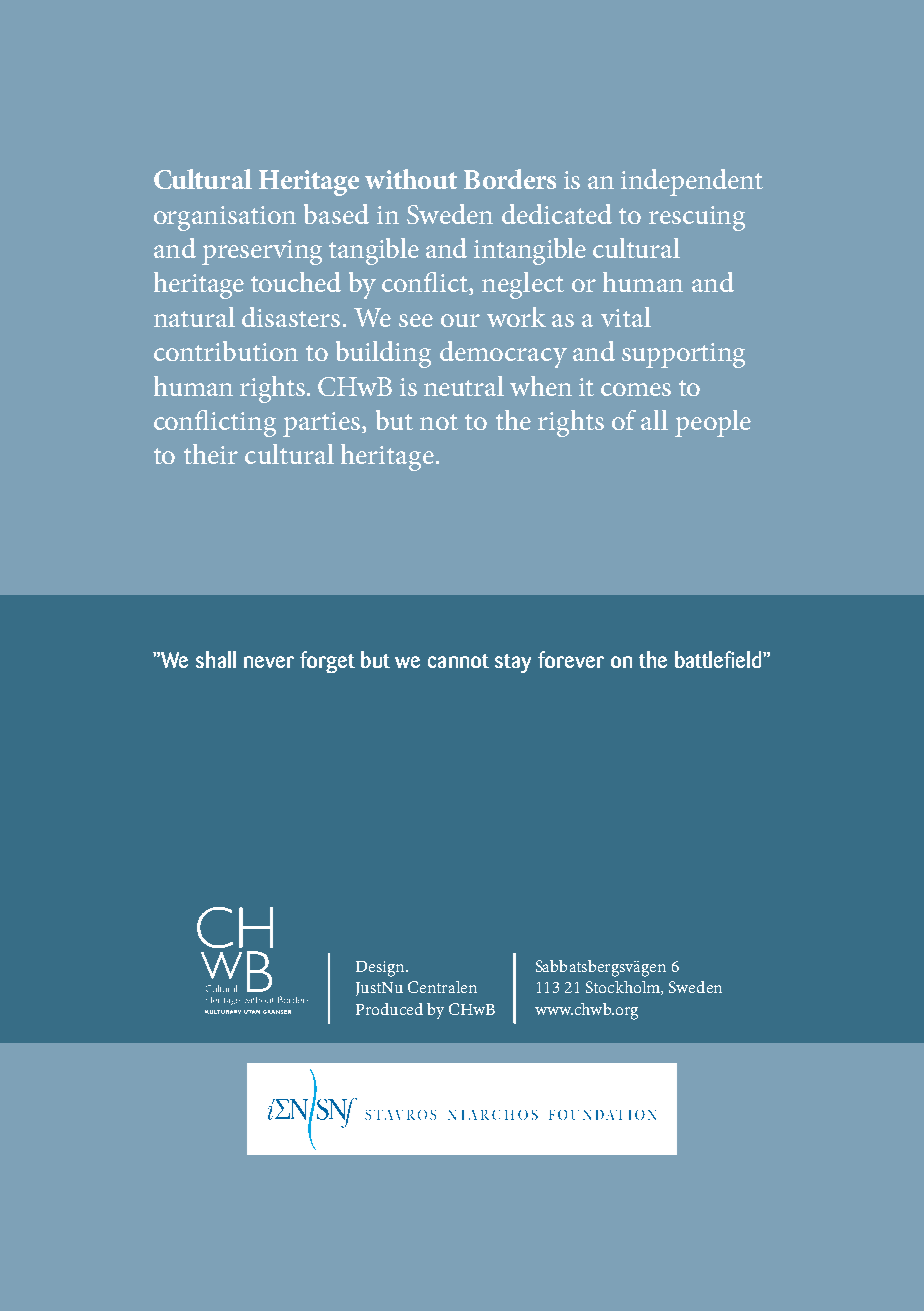  I want to click on battlefield, so click(719, 659).
